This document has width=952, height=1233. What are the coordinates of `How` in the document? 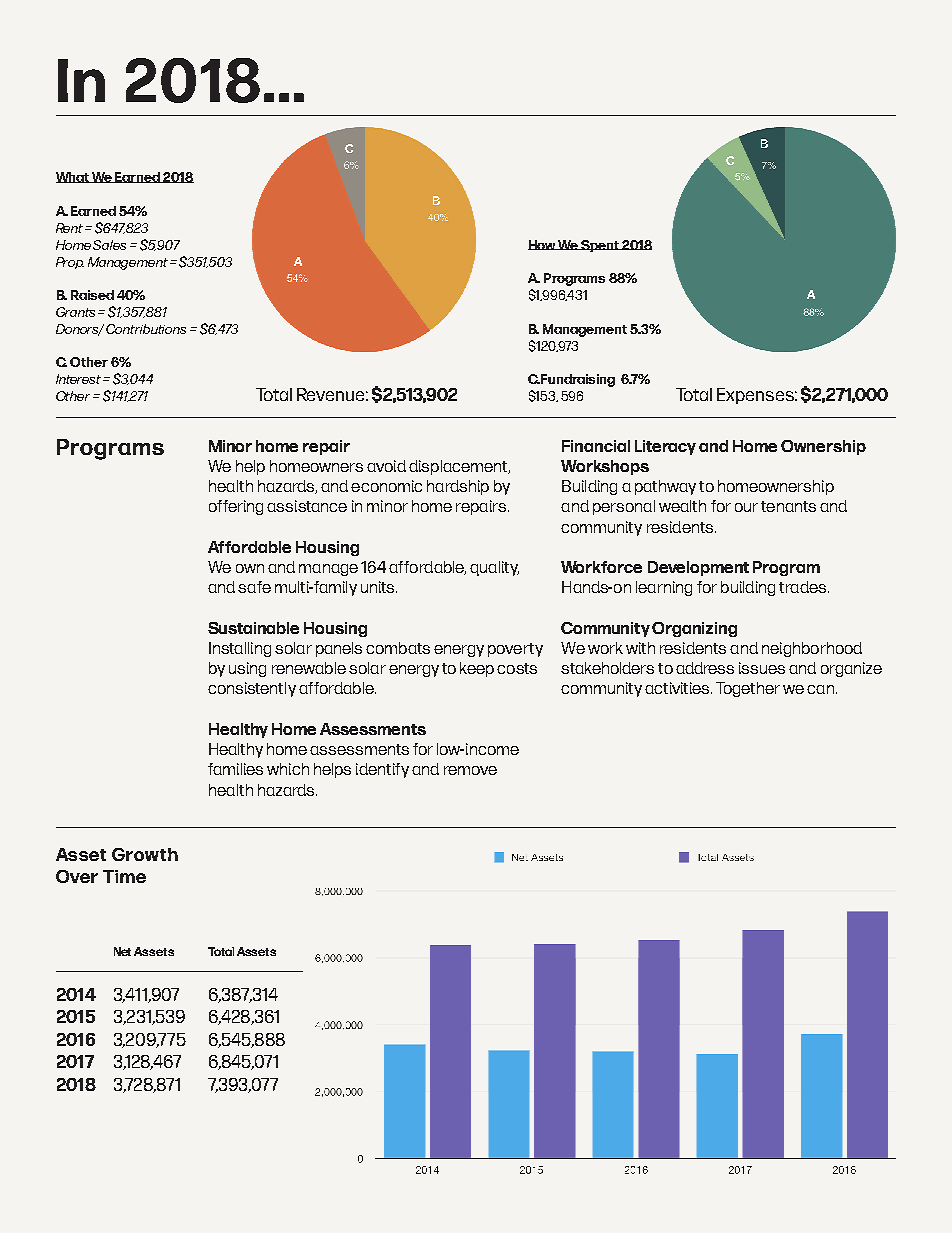 It's located at (543, 245).
